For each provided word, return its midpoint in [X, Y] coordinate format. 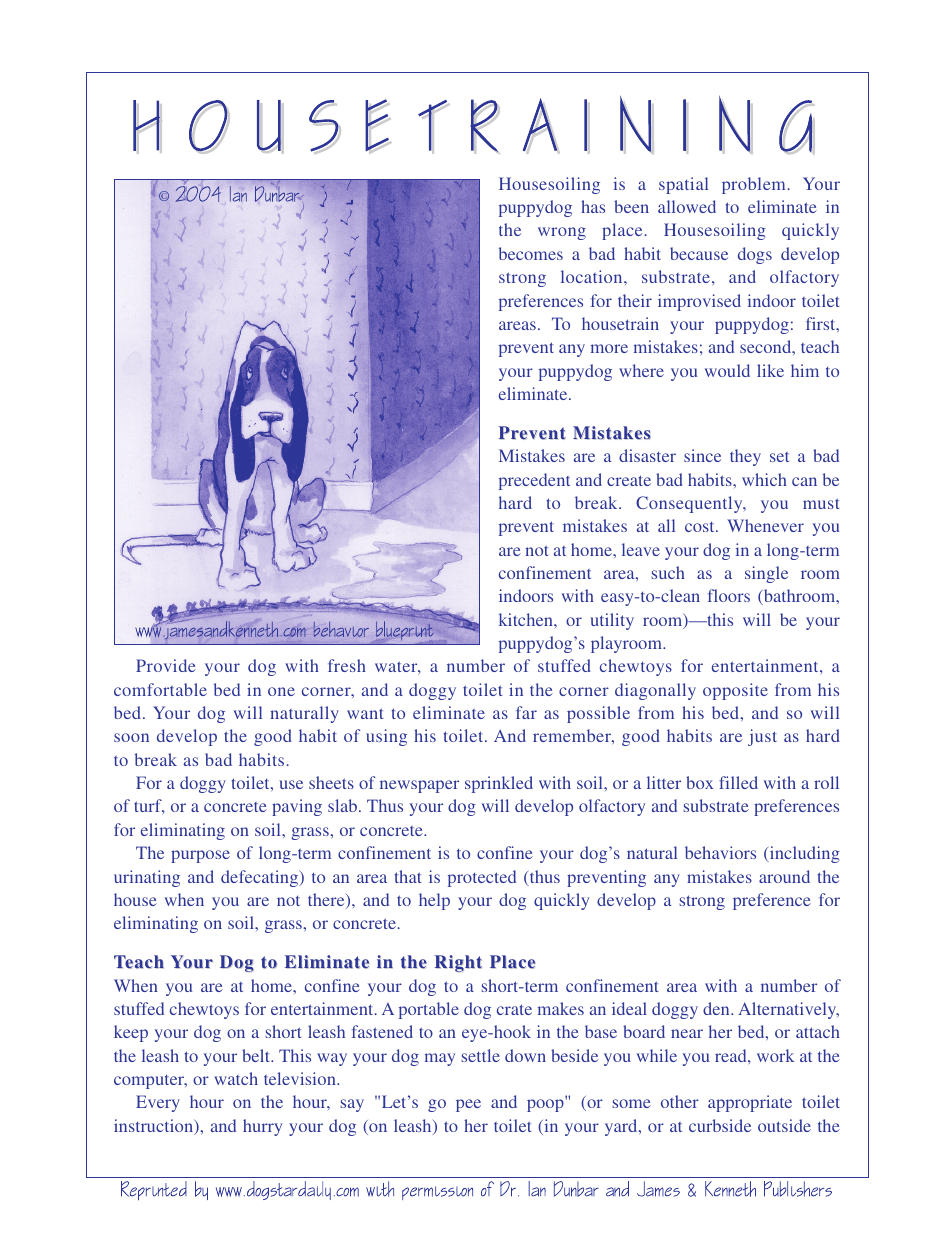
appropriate [750, 1103]
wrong [562, 233]
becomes [531, 253]
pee [468, 1105]
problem [753, 185]
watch [236, 1078]
